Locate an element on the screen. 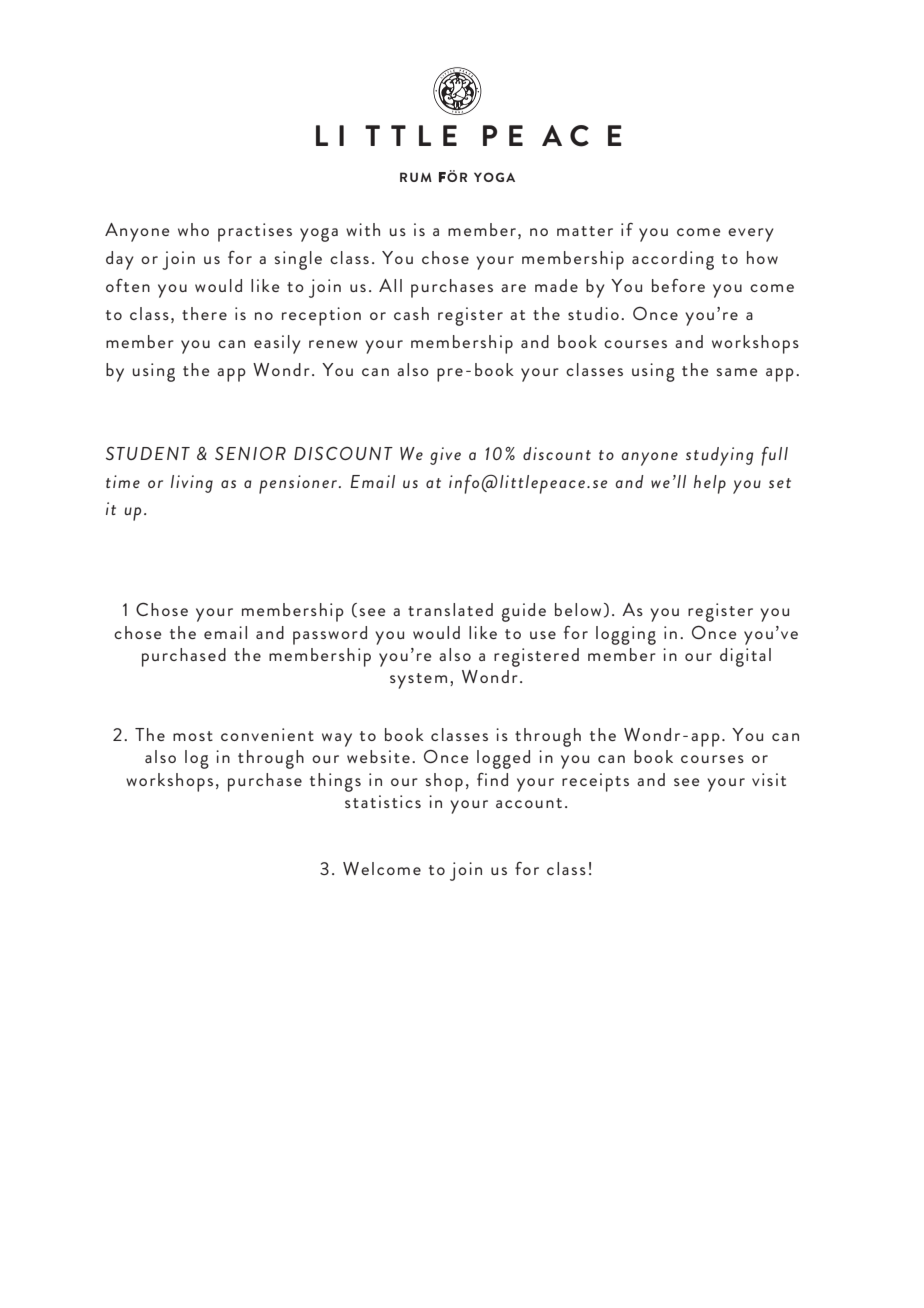 The width and height of the screenshot is (924, 1308). convenient is located at coordinates (267, 734).
